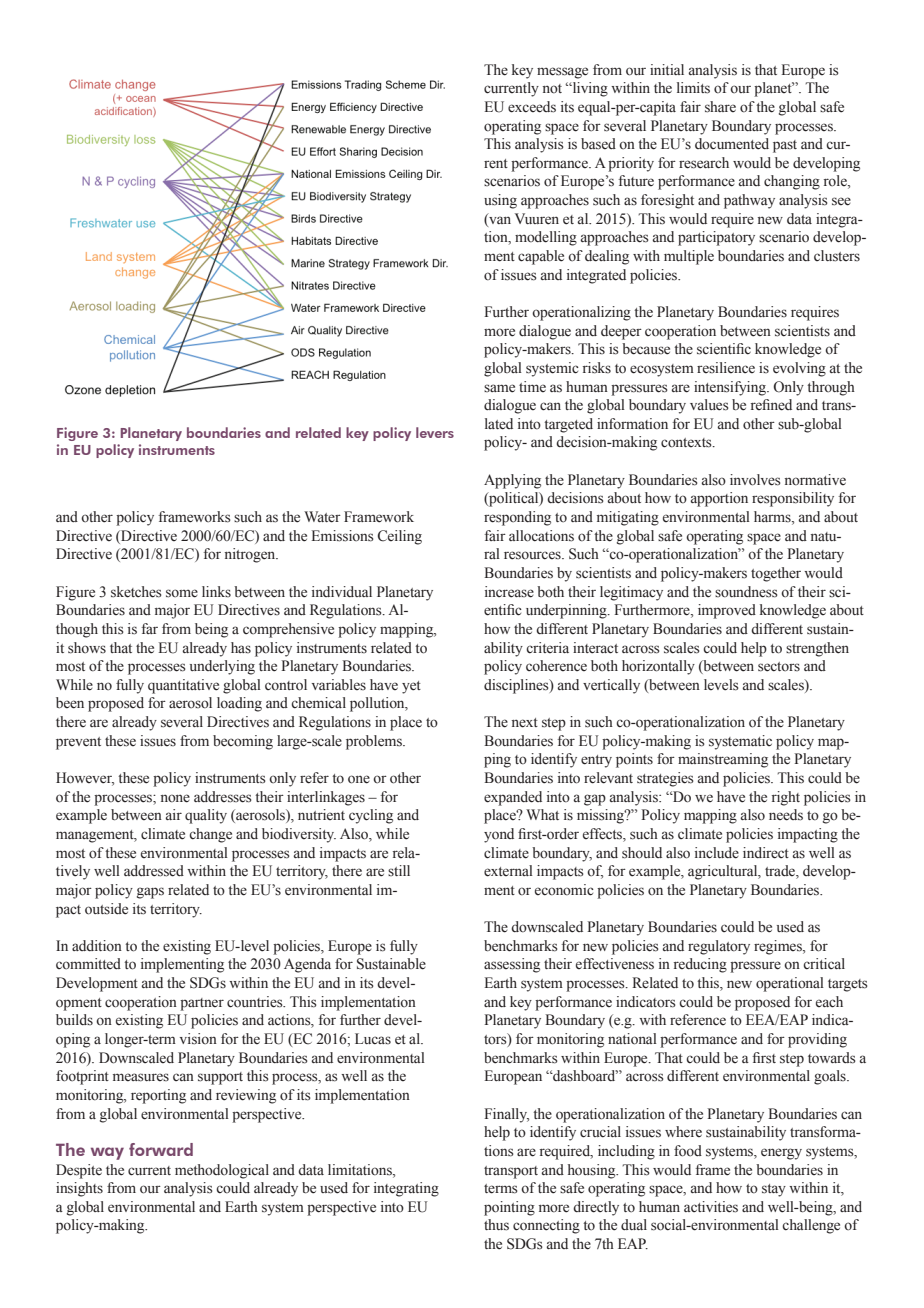 This screenshot has height=1308, width=924. Describe the element at coordinates (161, 1149) in the screenshot. I see `forward` at that location.
